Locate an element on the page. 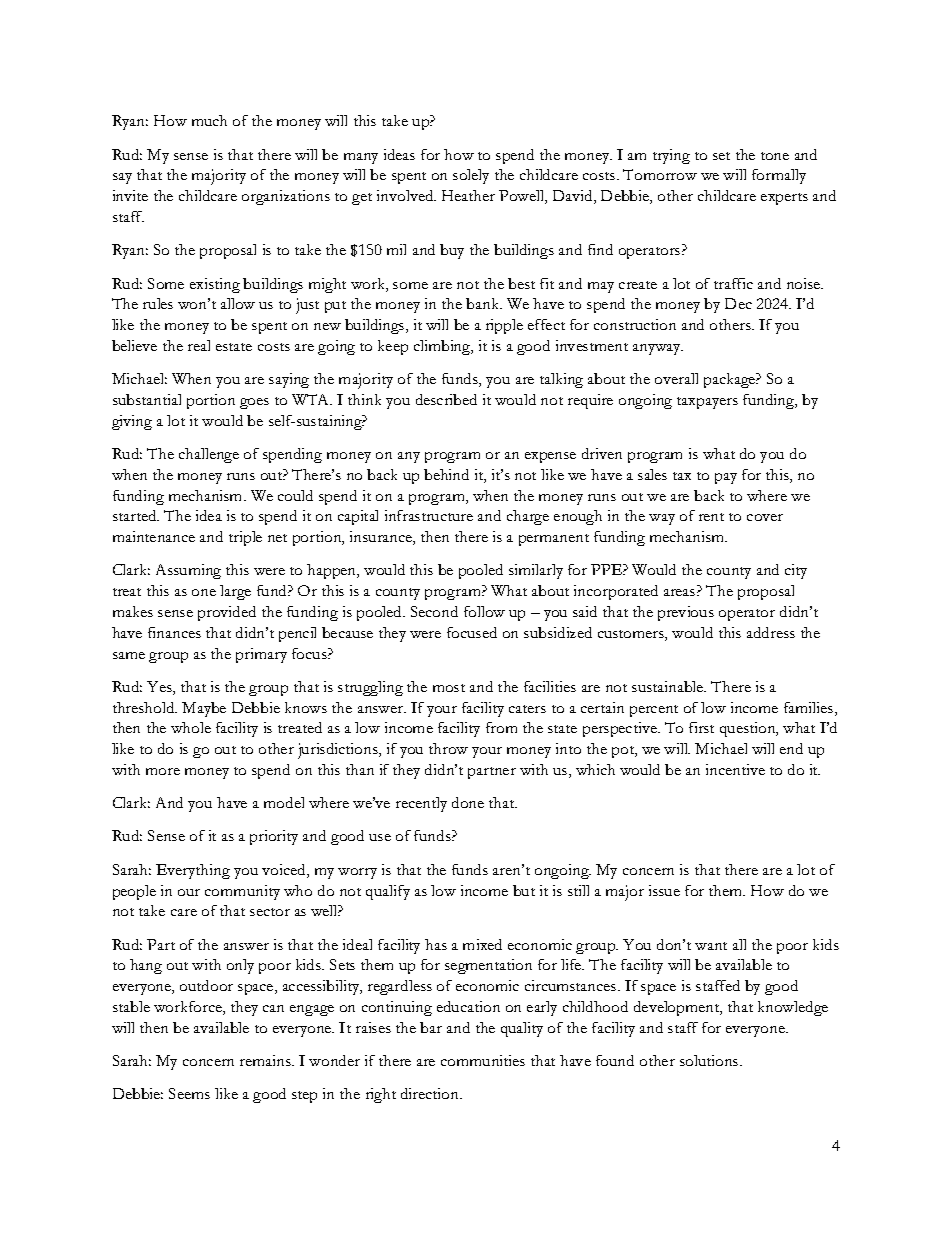  much is located at coordinates (209, 120).
